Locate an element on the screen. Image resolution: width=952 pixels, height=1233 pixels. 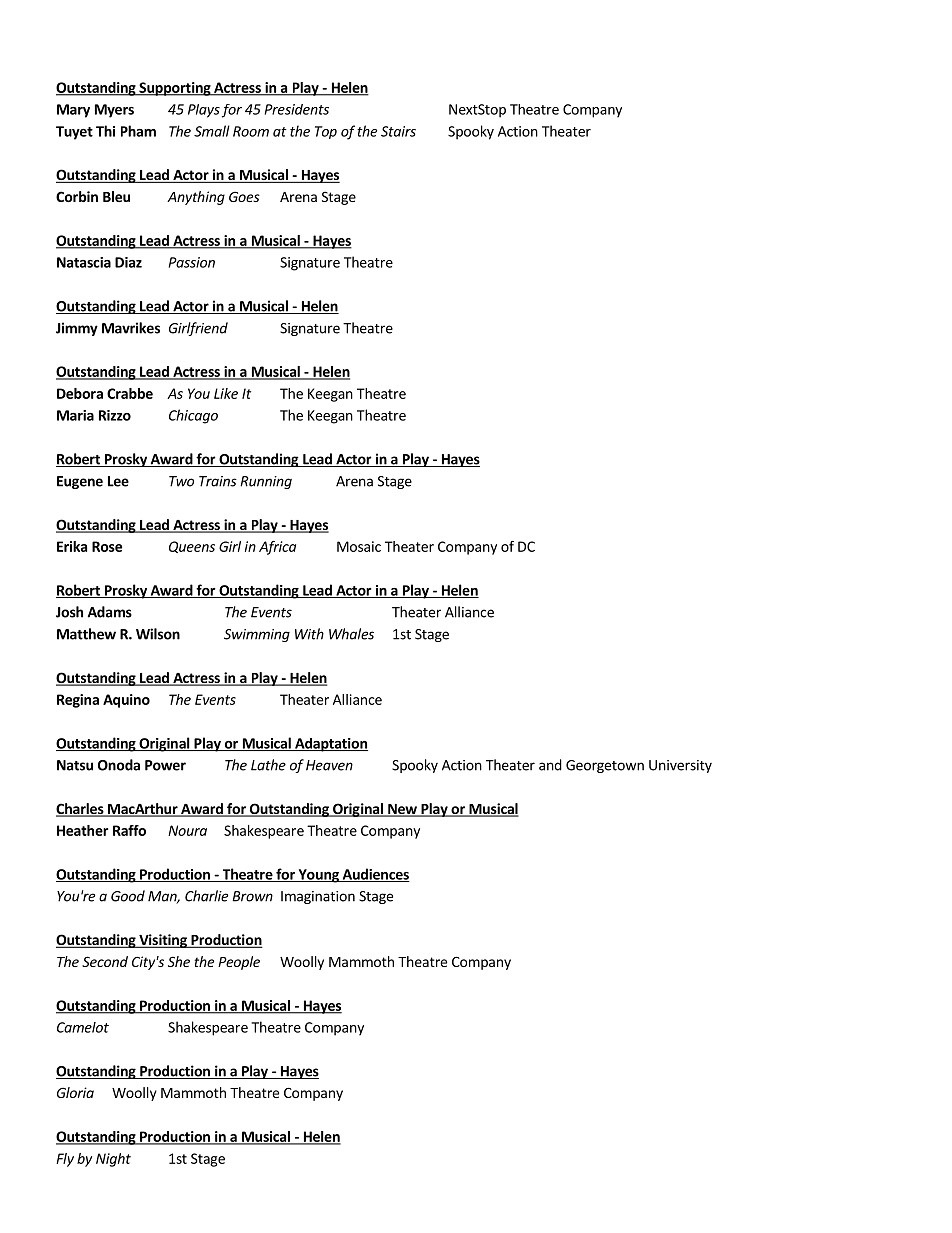
Georgetown is located at coordinates (605, 766).
